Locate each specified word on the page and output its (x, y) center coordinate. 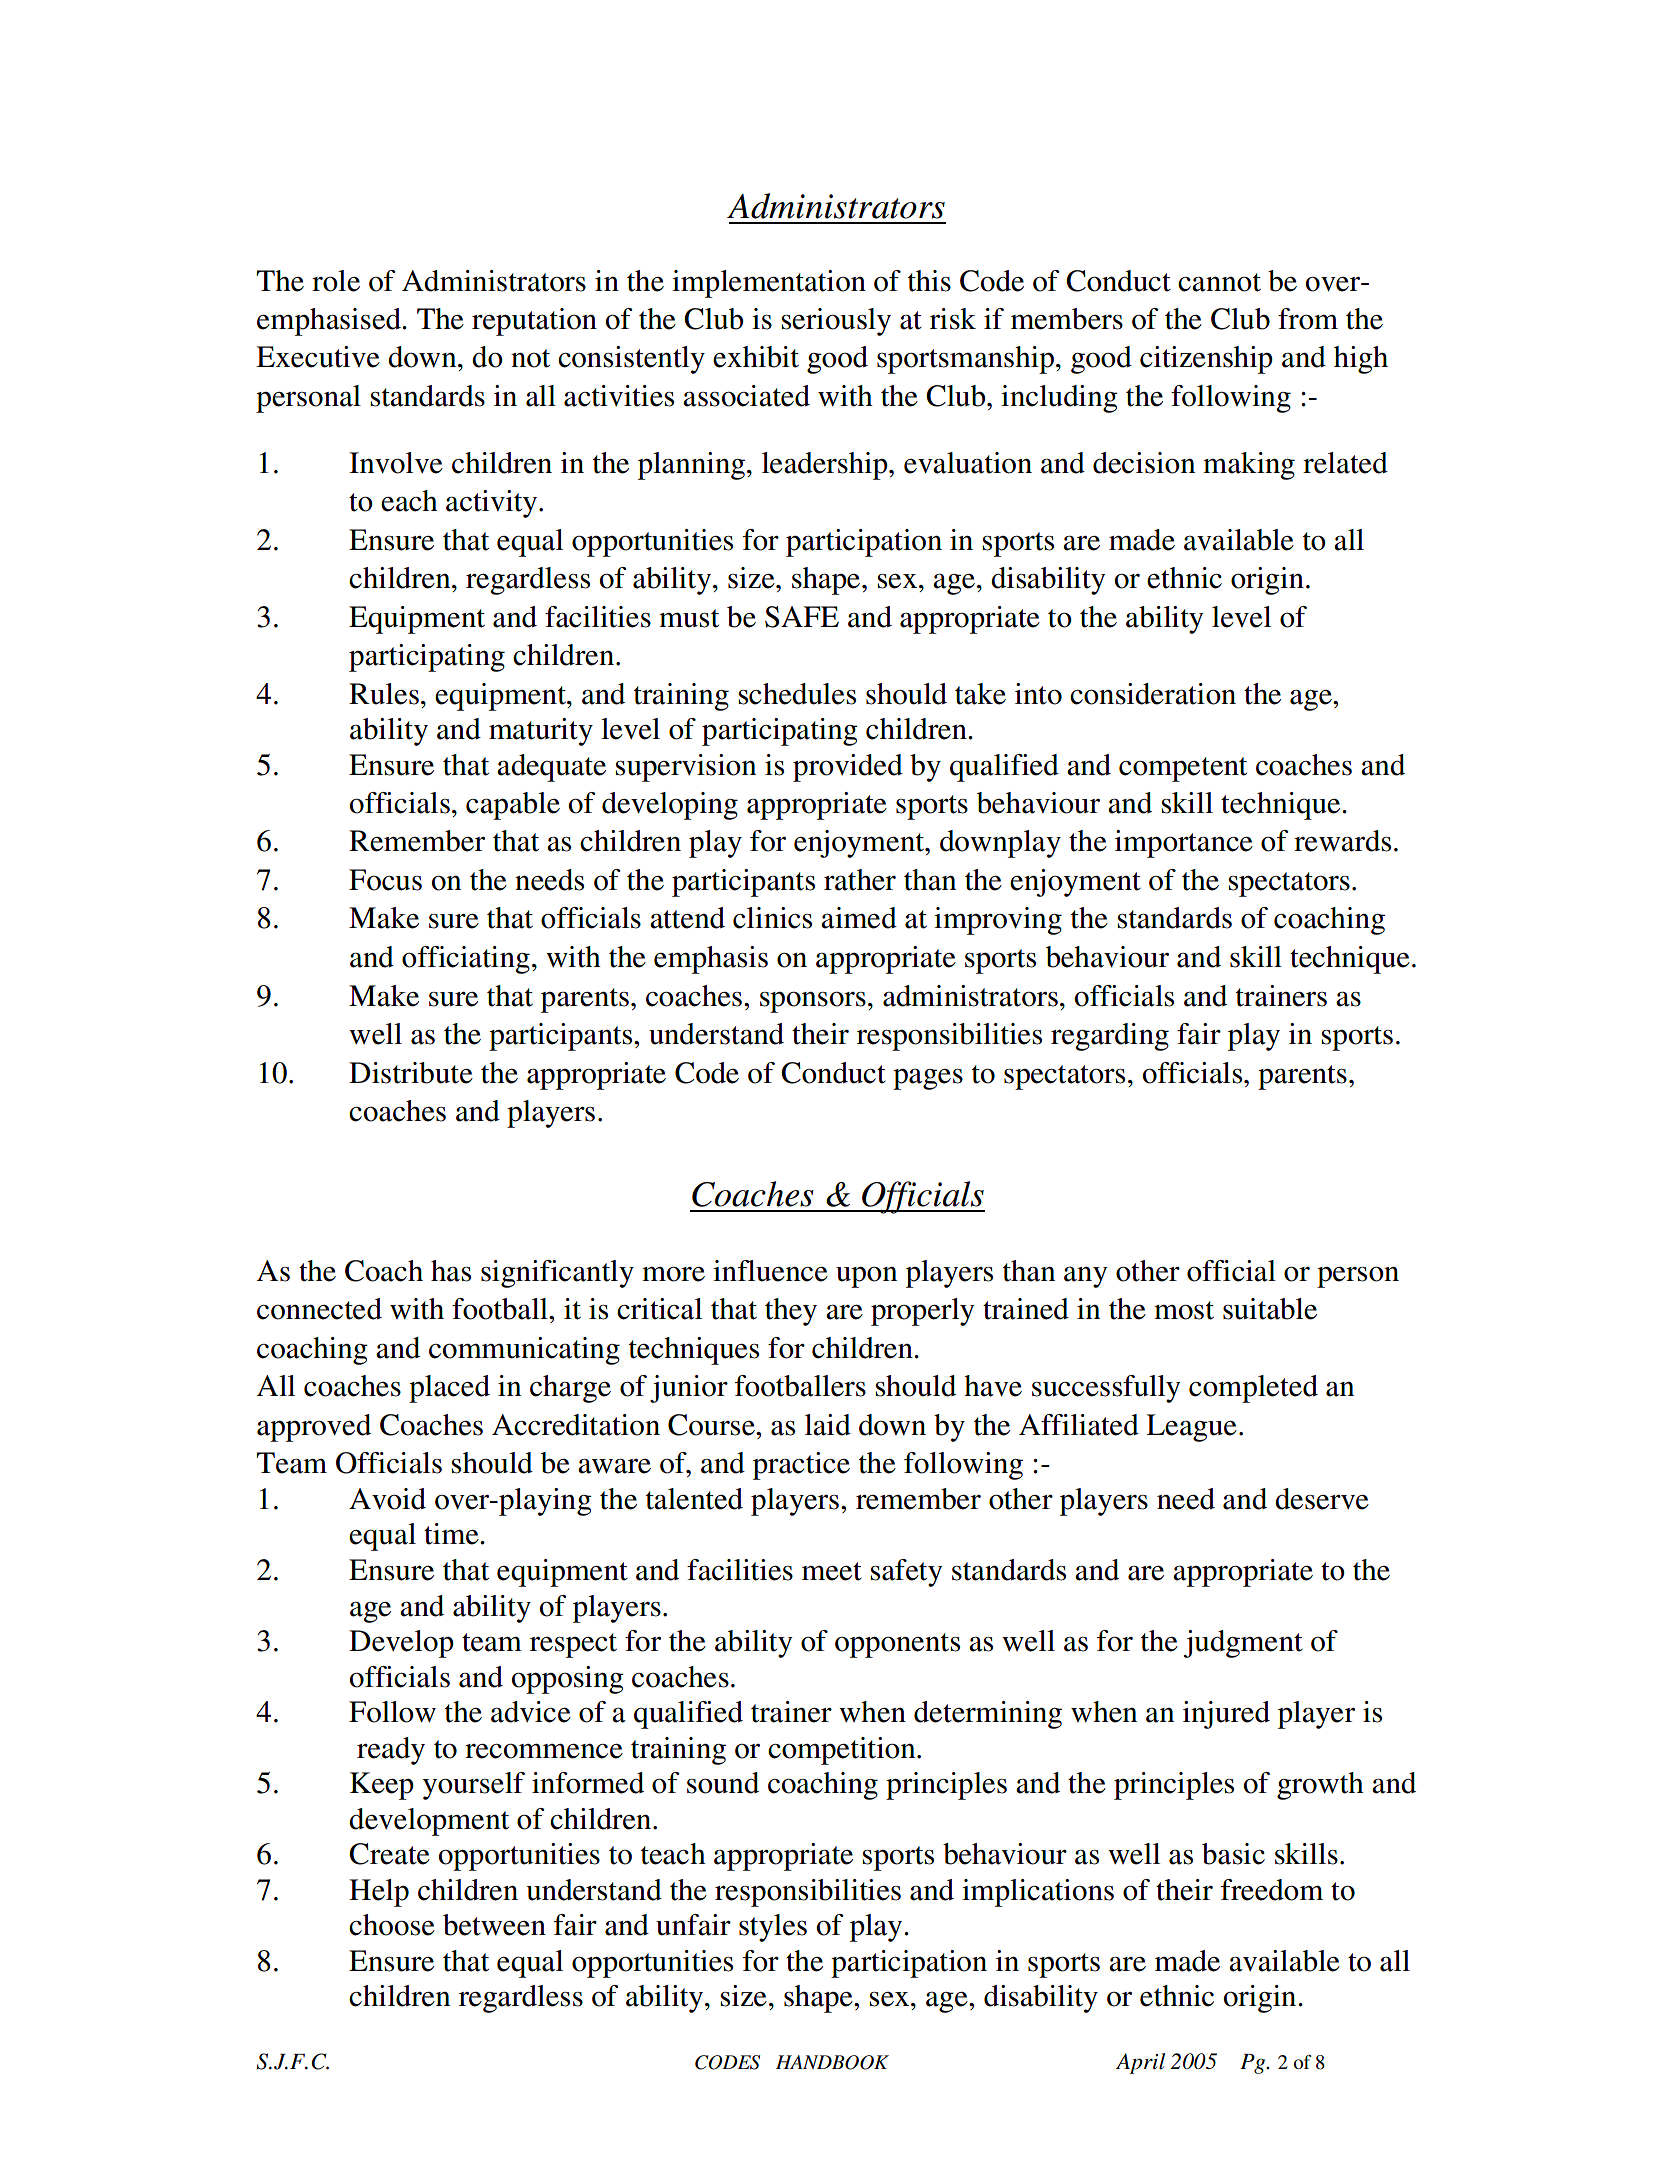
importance (1184, 844)
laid (828, 1425)
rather (860, 880)
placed (449, 1389)
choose (392, 1925)
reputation (534, 322)
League (1191, 1428)
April (1140, 2063)
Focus (385, 880)
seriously (836, 322)
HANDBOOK (832, 2062)
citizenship (1206, 360)
